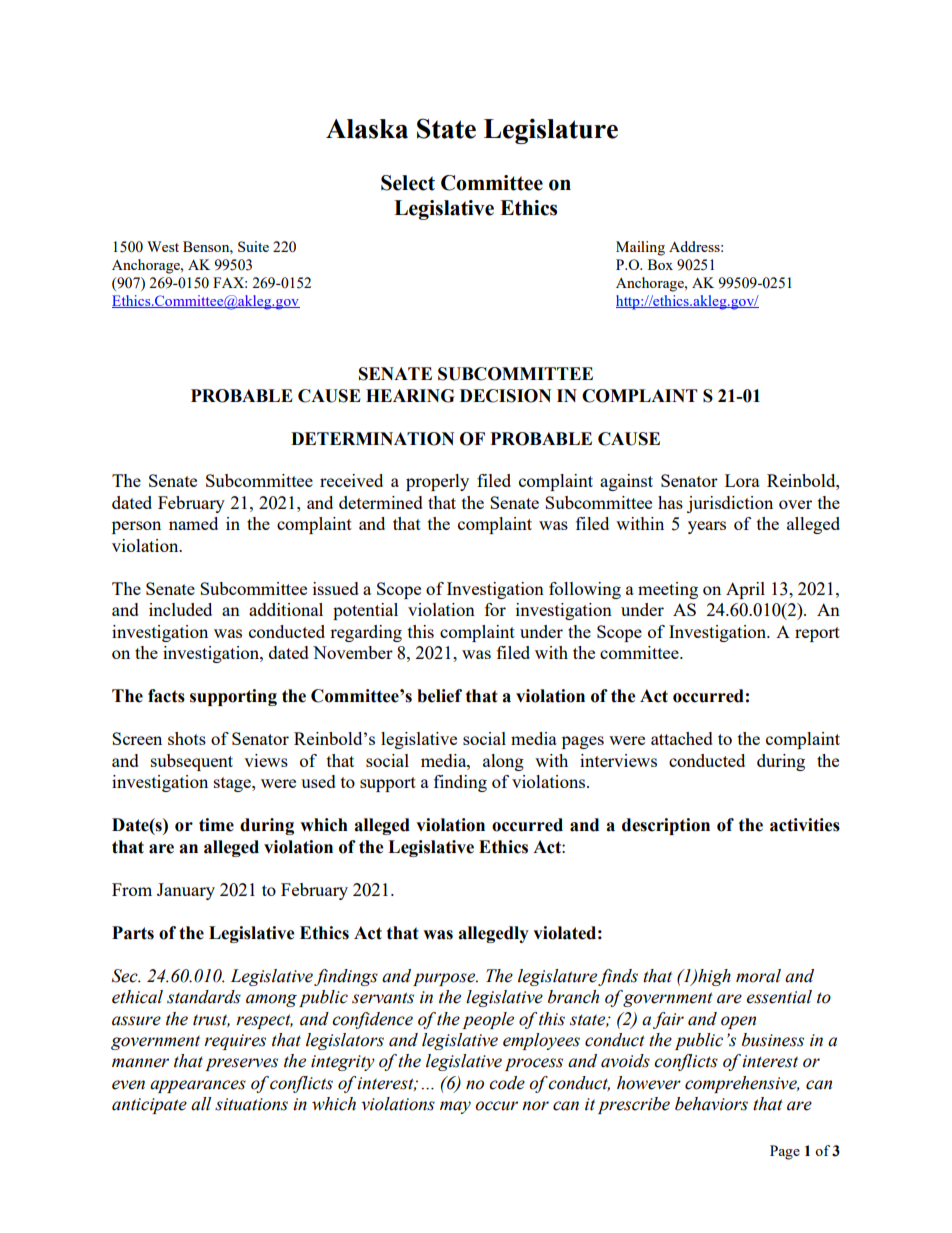  What do you see at coordinates (745, 590) in the page?
I see `April` at bounding box center [745, 590].
